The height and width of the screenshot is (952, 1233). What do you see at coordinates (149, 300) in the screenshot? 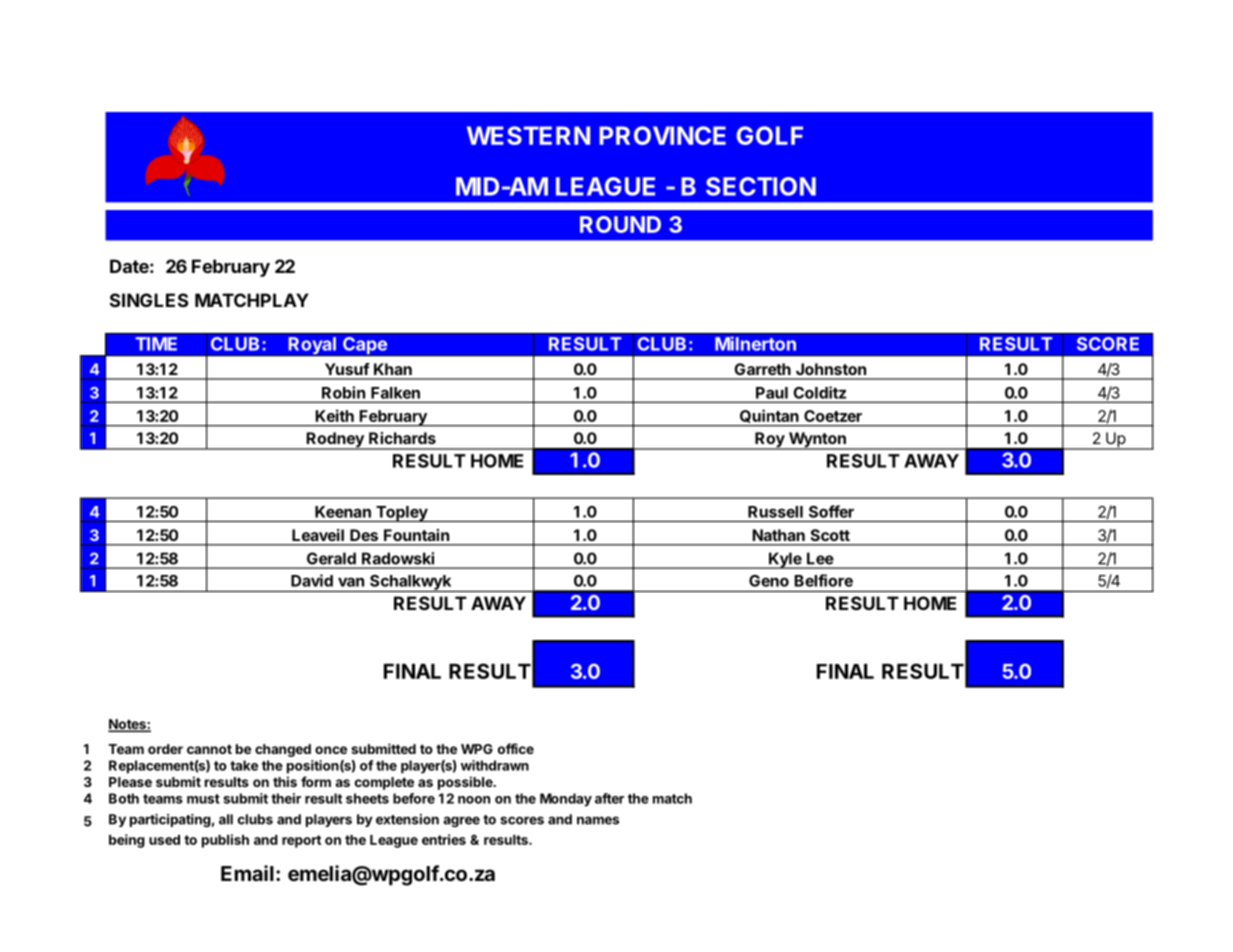
I see `SINGLES` at bounding box center [149, 300].
